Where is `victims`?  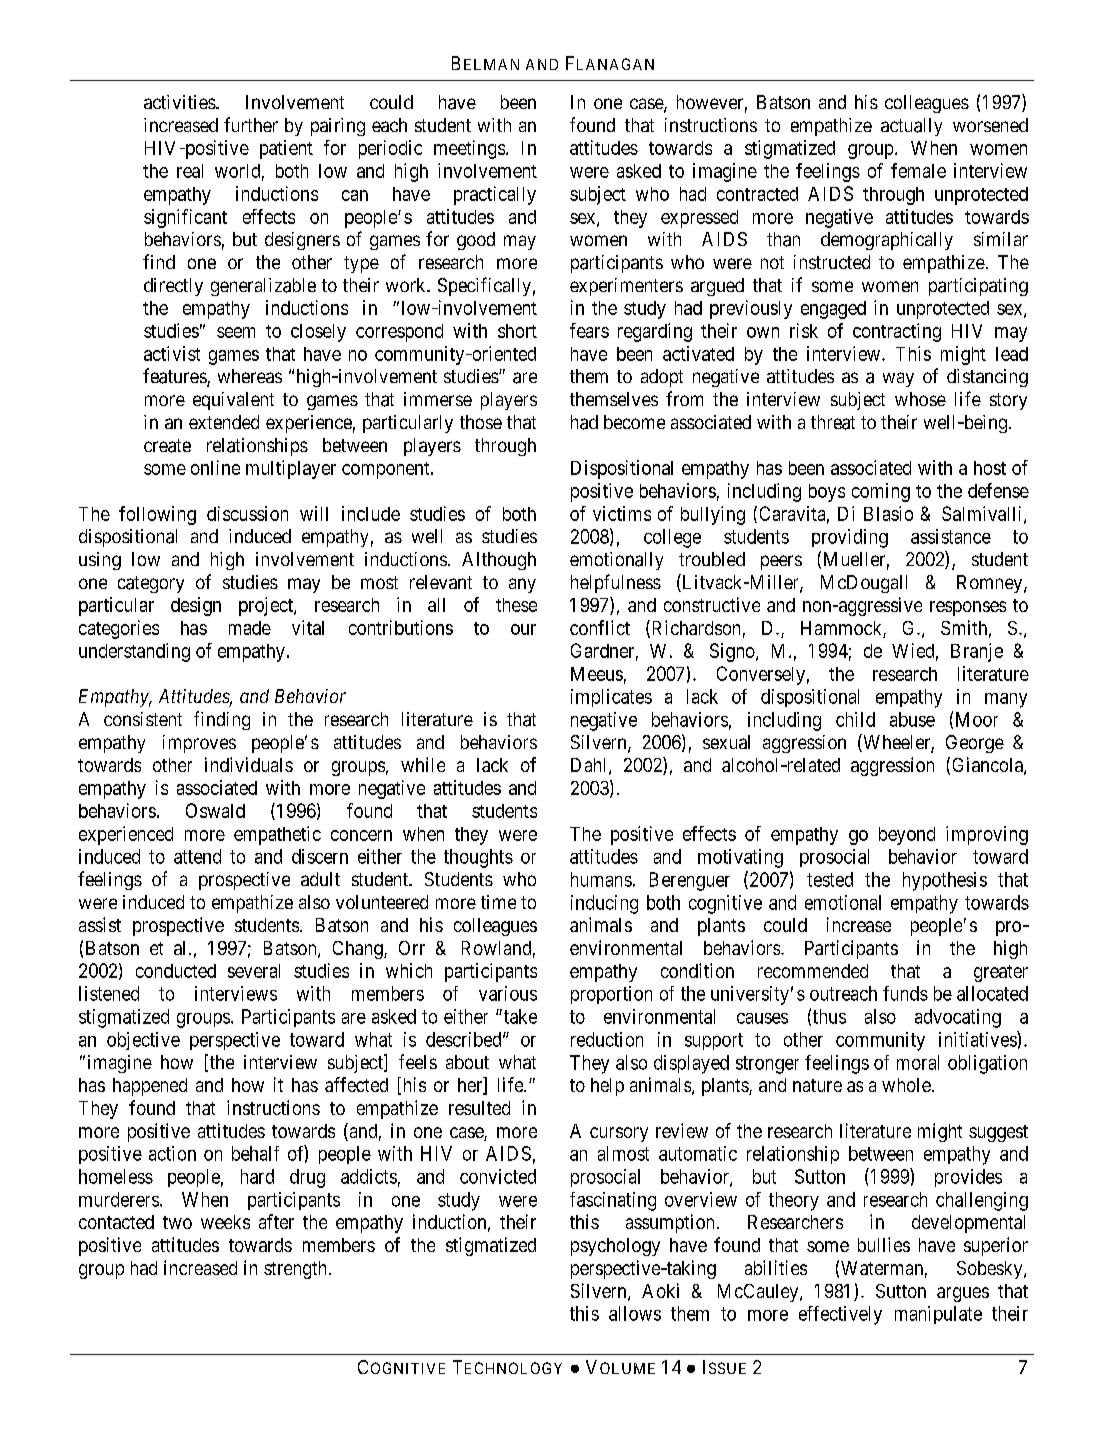 victims is located at coordinates (622, 513).
